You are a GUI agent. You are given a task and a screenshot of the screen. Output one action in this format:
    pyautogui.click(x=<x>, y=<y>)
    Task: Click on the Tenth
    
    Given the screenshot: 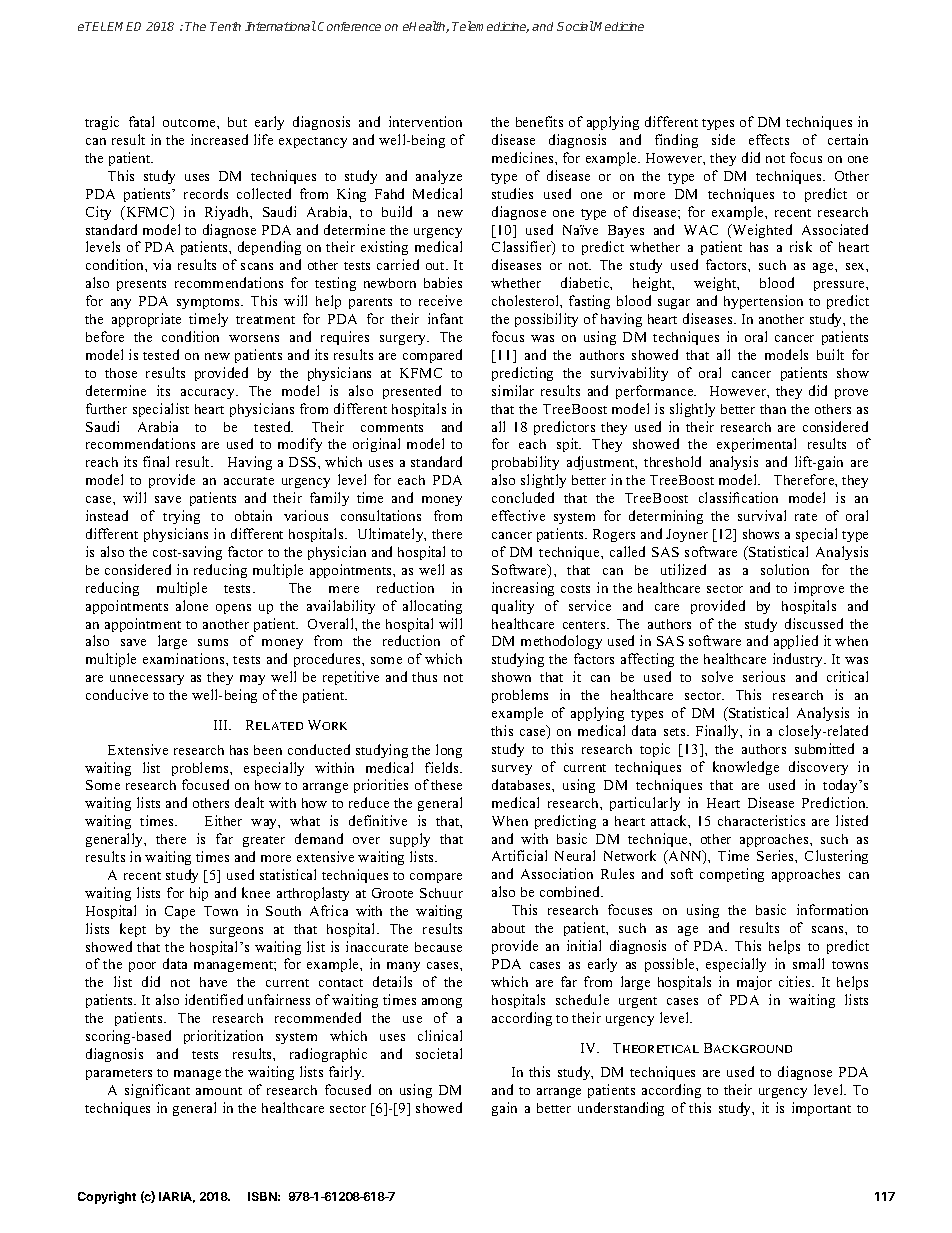 What is the action you would take?
    pyautogui.click(x=225, y=26)
